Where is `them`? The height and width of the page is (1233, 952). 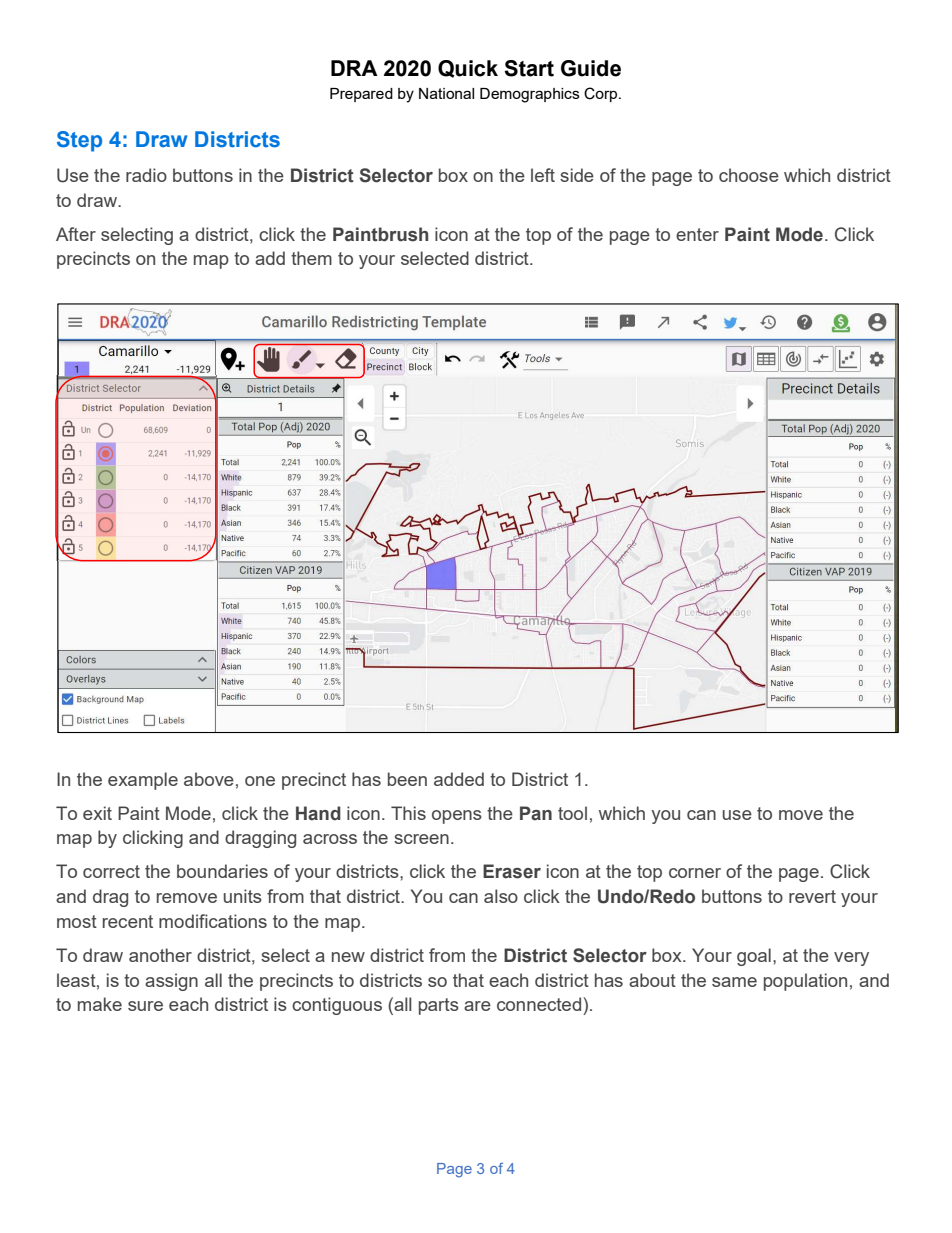
them is located at coordinates (311, 258).
